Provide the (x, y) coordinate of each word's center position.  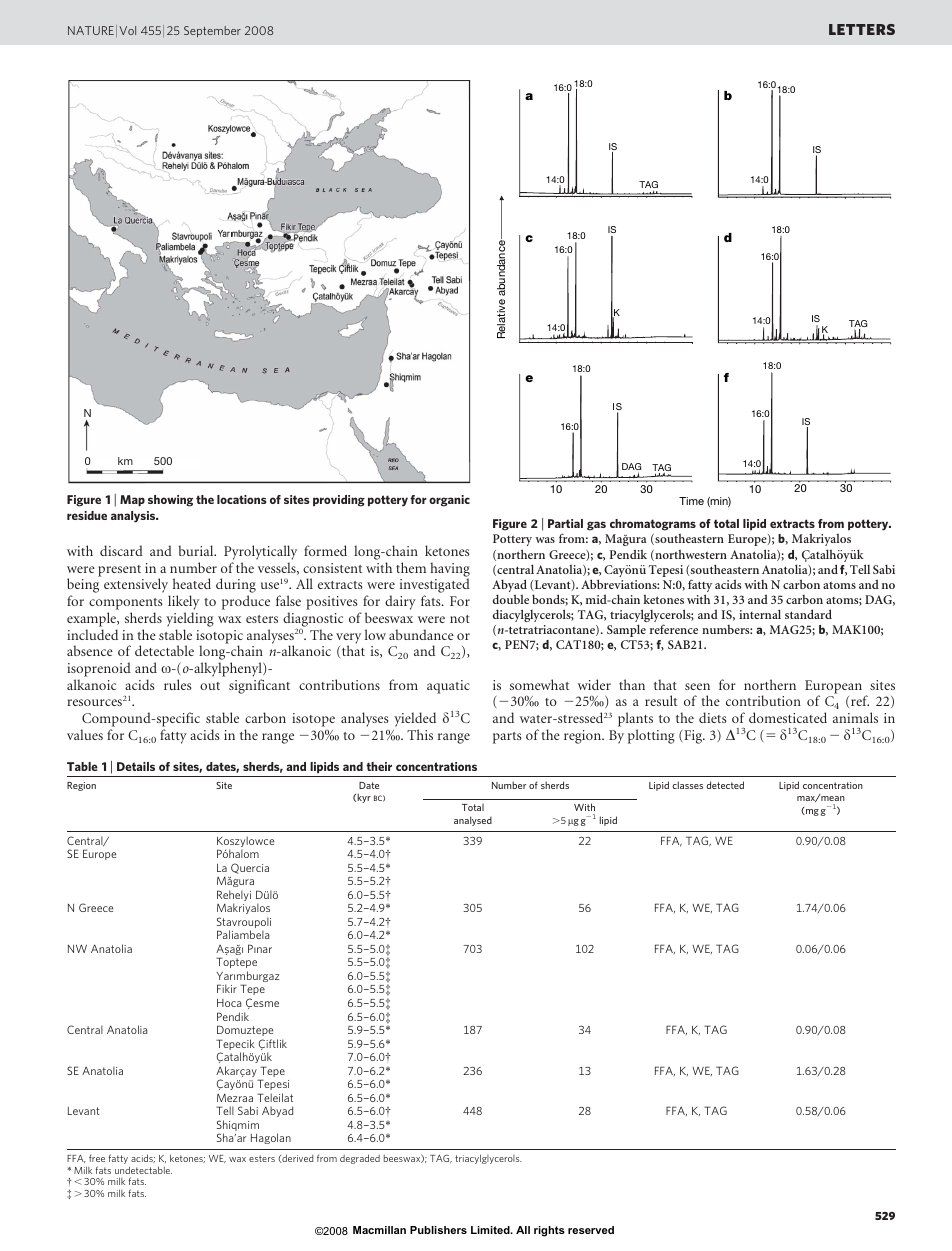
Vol (127, 30)
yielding (190, 619)
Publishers (438, 1230)
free (97, 1158)
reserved (591, 1230)
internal (760, 614)
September (212, 31)
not (460, 619)
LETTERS (862, 29)
